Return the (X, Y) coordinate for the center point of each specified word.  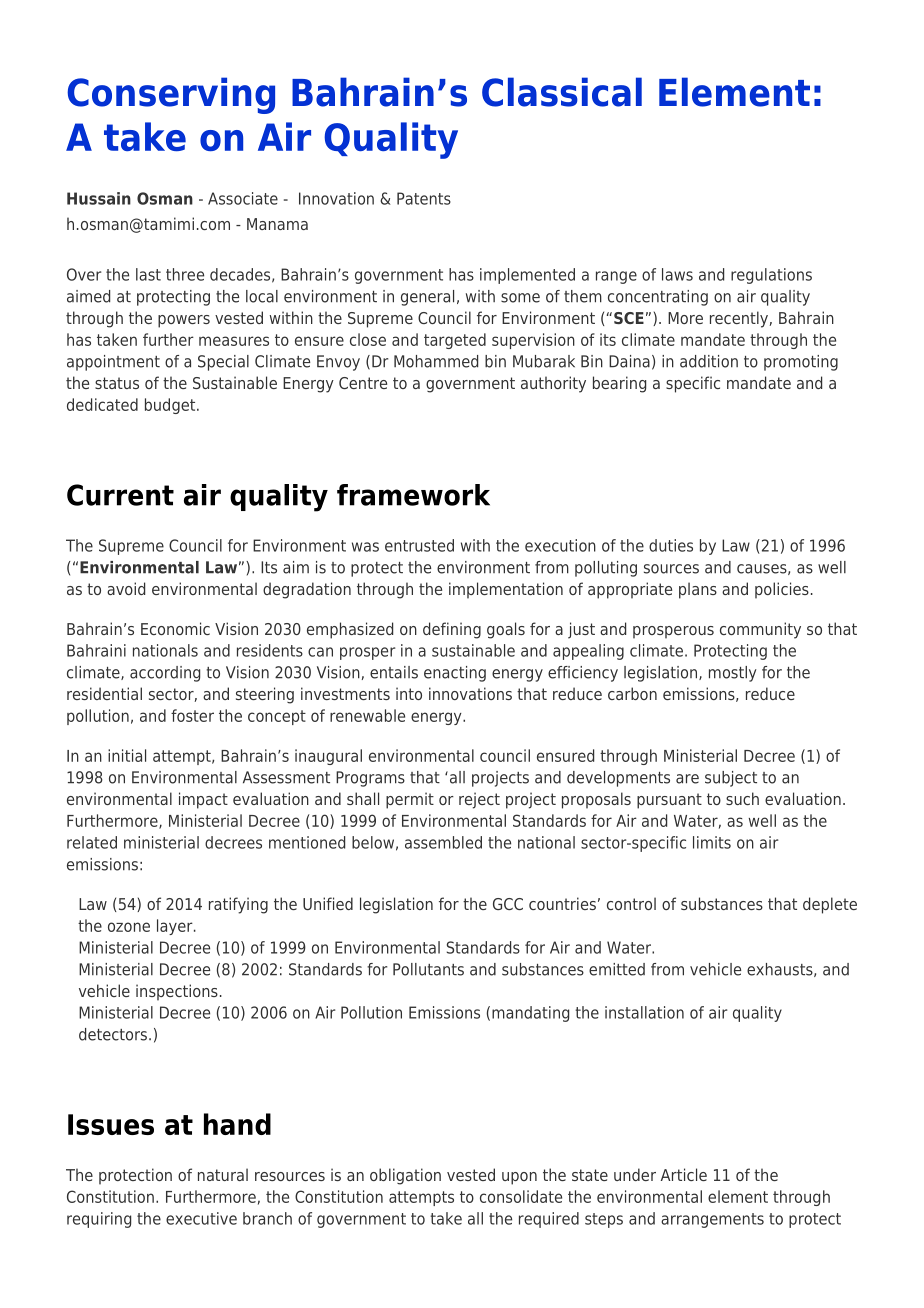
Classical (562, 92)
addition (709, 361)
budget (171, 406)
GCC (508, 904)
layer (176, 927)
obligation (405, 1176)
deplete (830, 905)
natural (223, 1174)
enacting (455, 674)
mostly (733, 674)
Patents (424, 198)
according (165, 674)
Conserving (171, 95)
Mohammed (436, 361)
